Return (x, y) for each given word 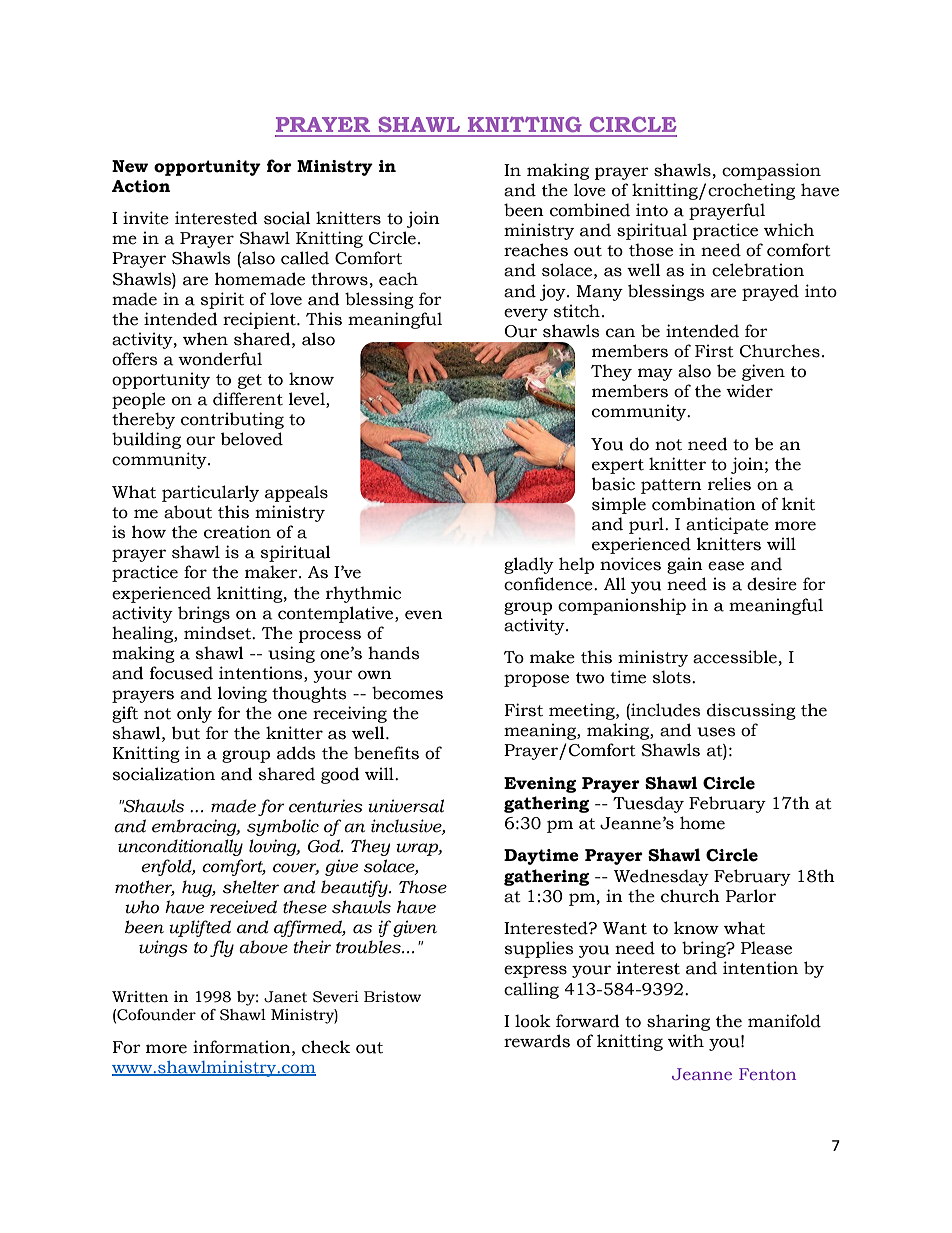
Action (141, 186)
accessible (735, 657)
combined (590, 210)
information (243, 1047)
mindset (219, 633)
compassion (771, 171)
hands (393, 653)
